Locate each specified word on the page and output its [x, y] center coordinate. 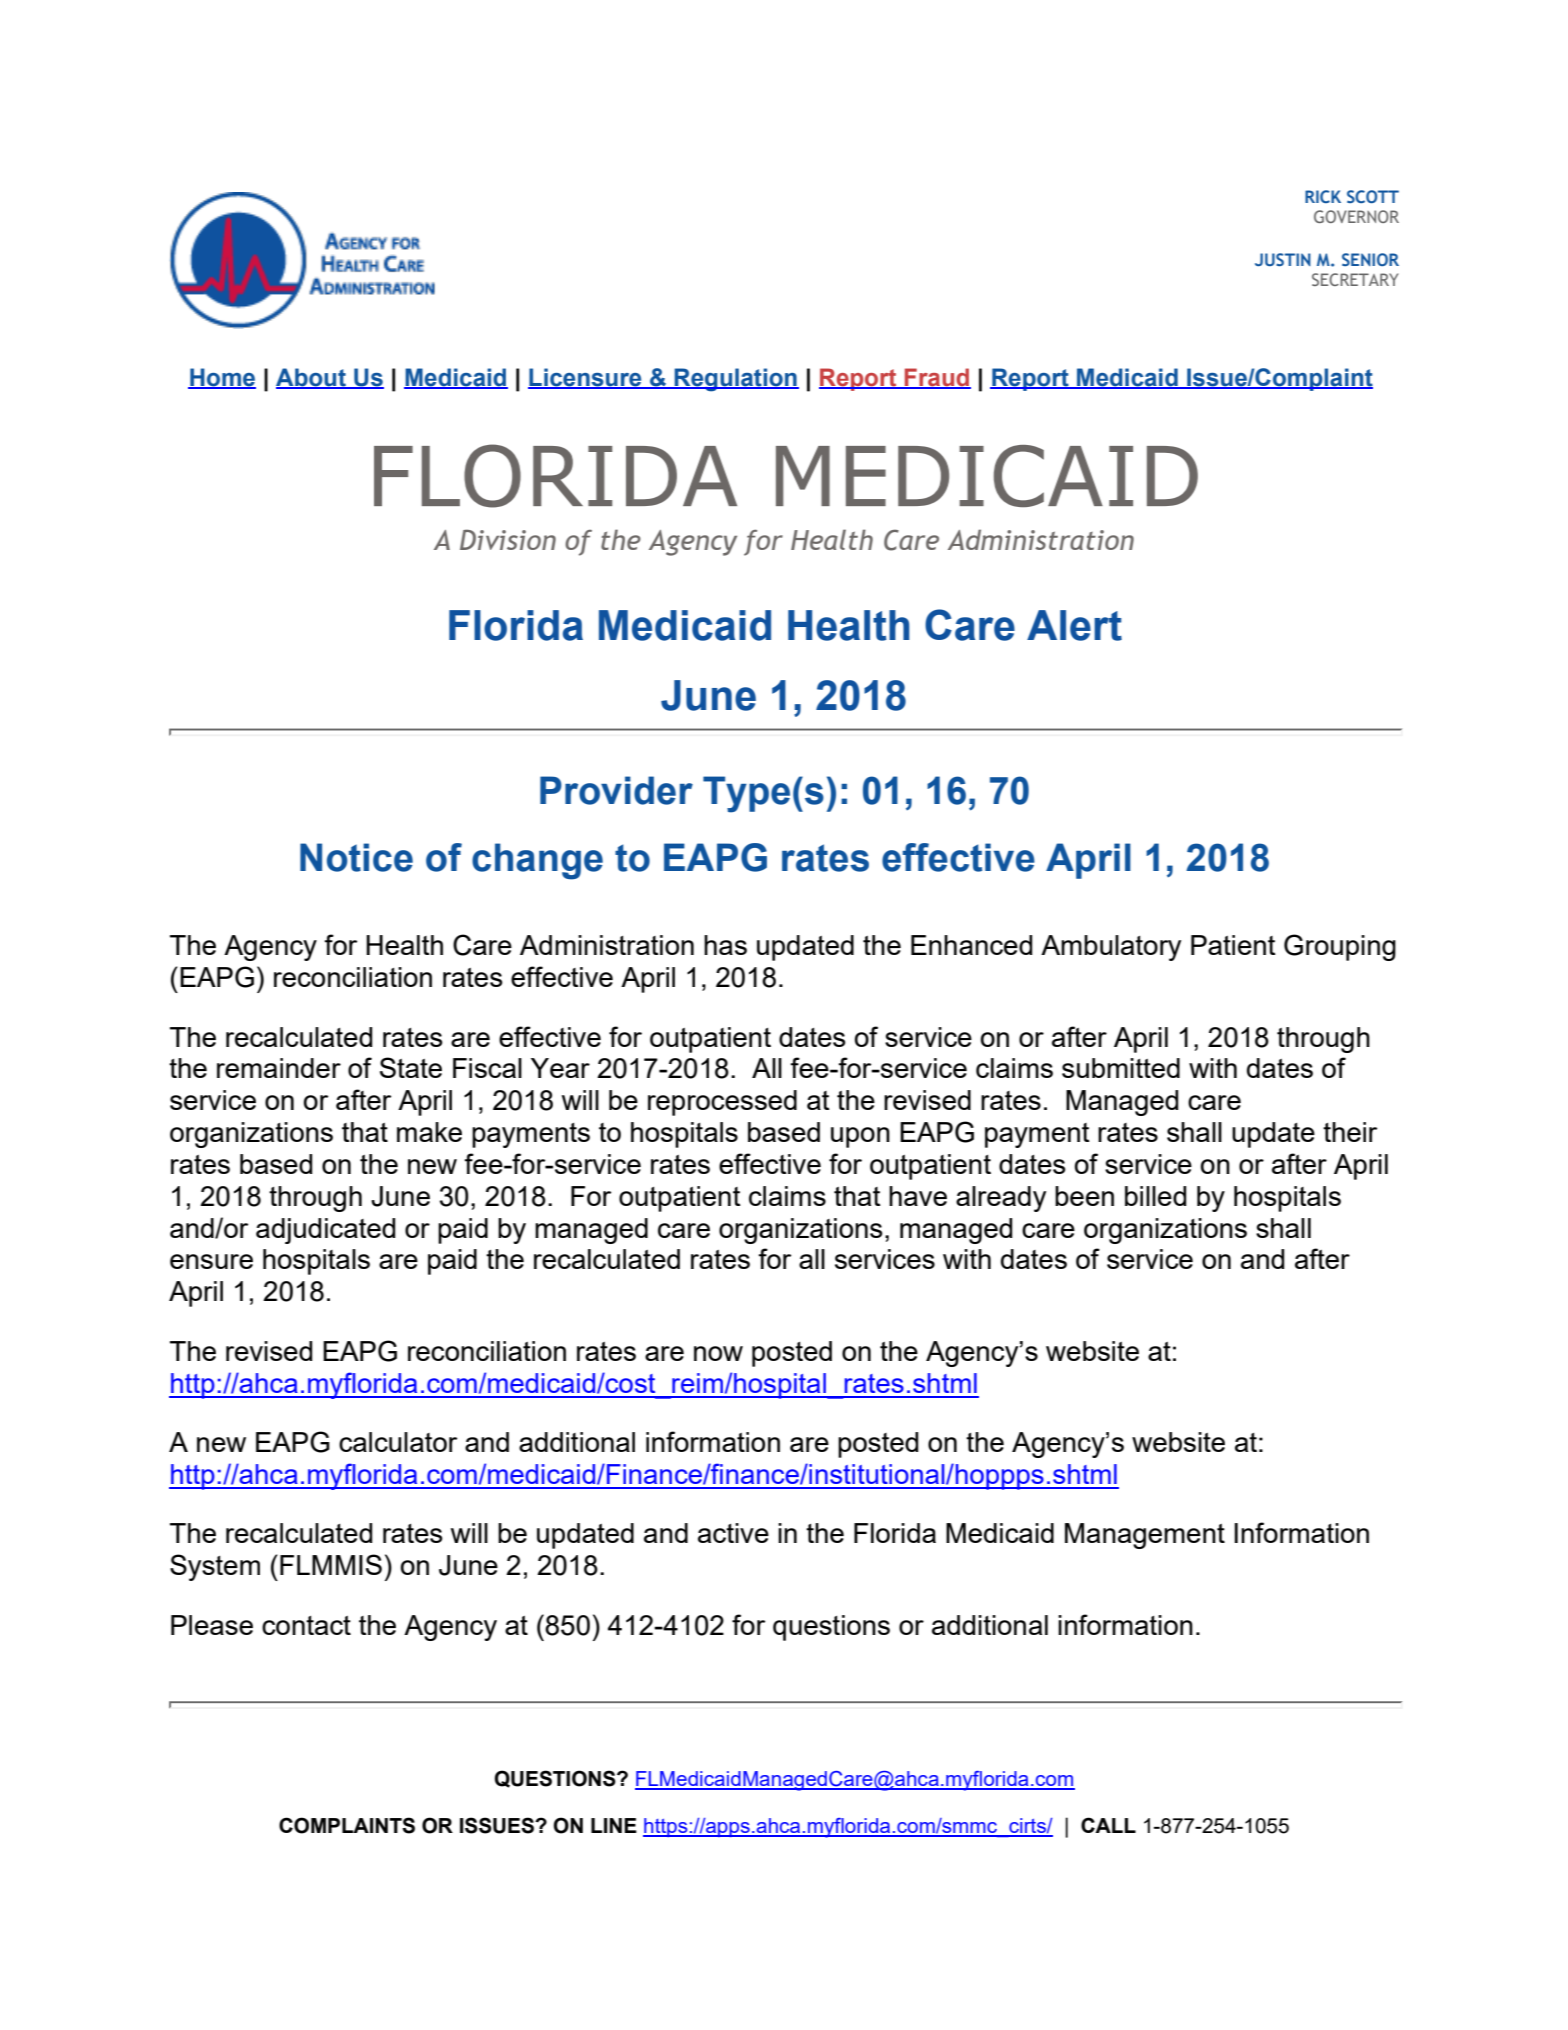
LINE [614, 1825]
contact [306, 1625]
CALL [1108, 1825]
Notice [356, 857]
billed [1155, 1196]
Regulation [736, 380]
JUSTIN [1283, 259]
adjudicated [325, 1231]
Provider [616, 790]
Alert [1074, 625]
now [718, 1353]
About [312, 378]
